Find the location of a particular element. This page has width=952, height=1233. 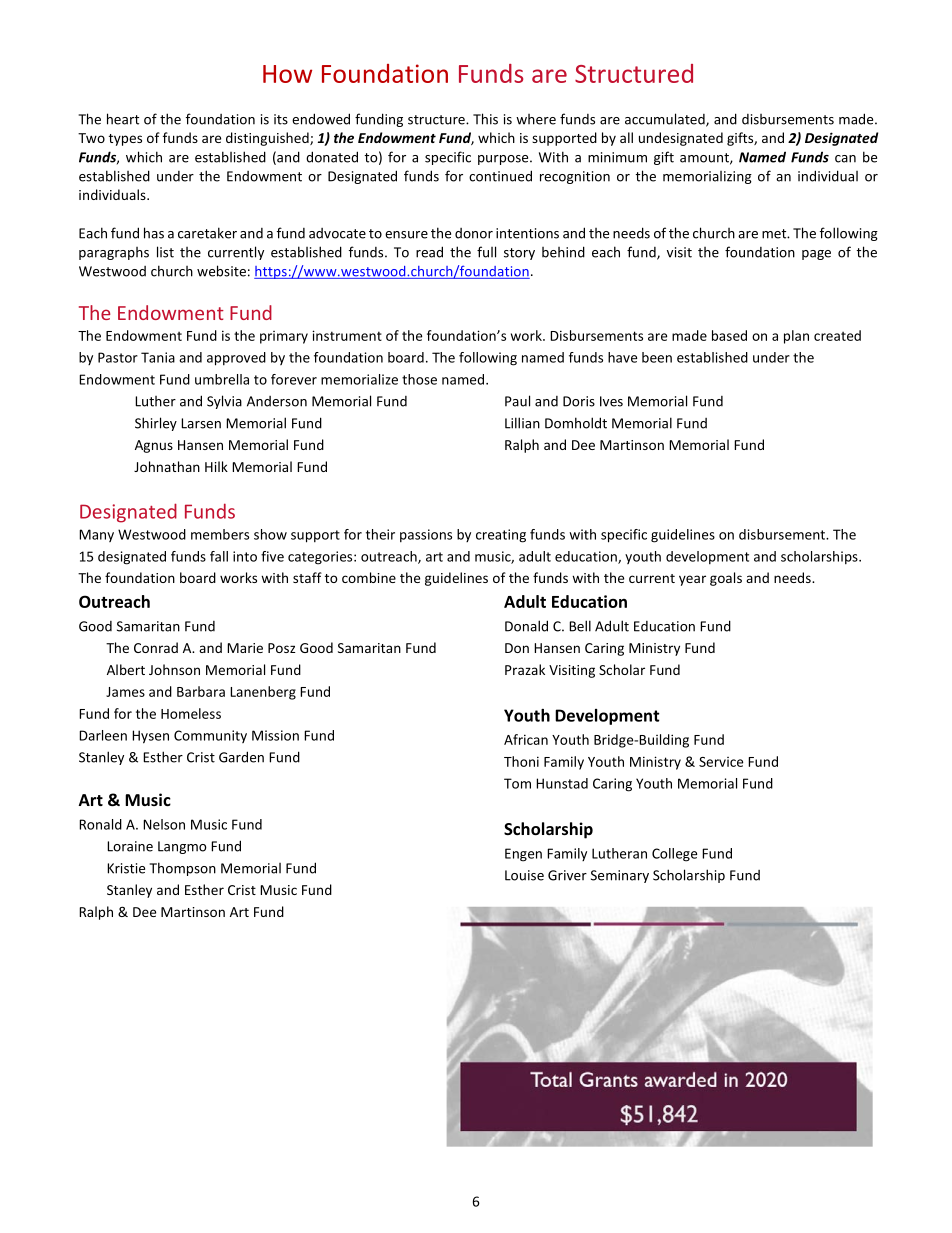

Johnathan is located at coordinates (167, 466).
